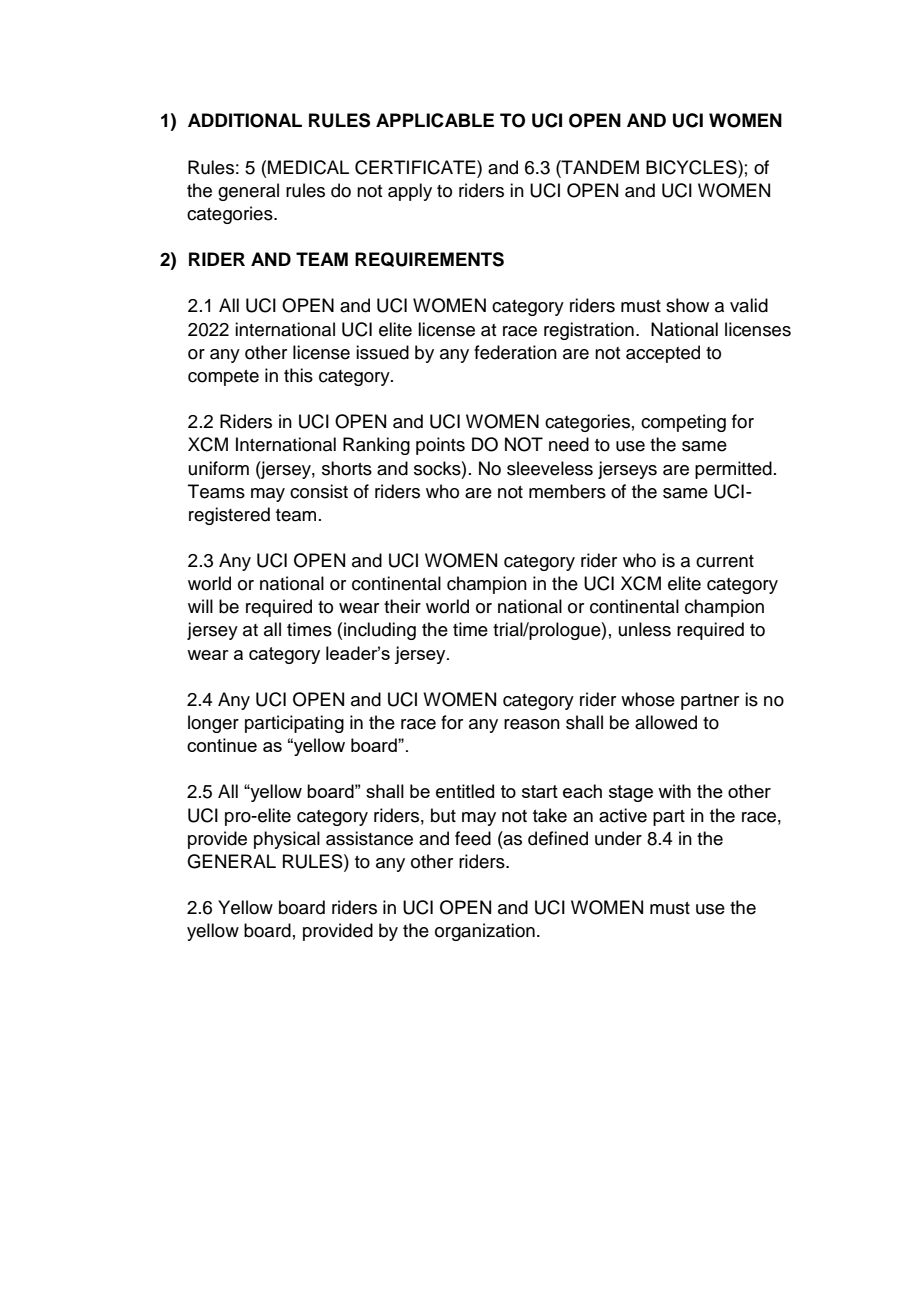 This screenshot has width=924, height=1308. What do you see at coordinates (532, 724) in the screenshot?
I see `reason` at bounding box center [532, 724].
